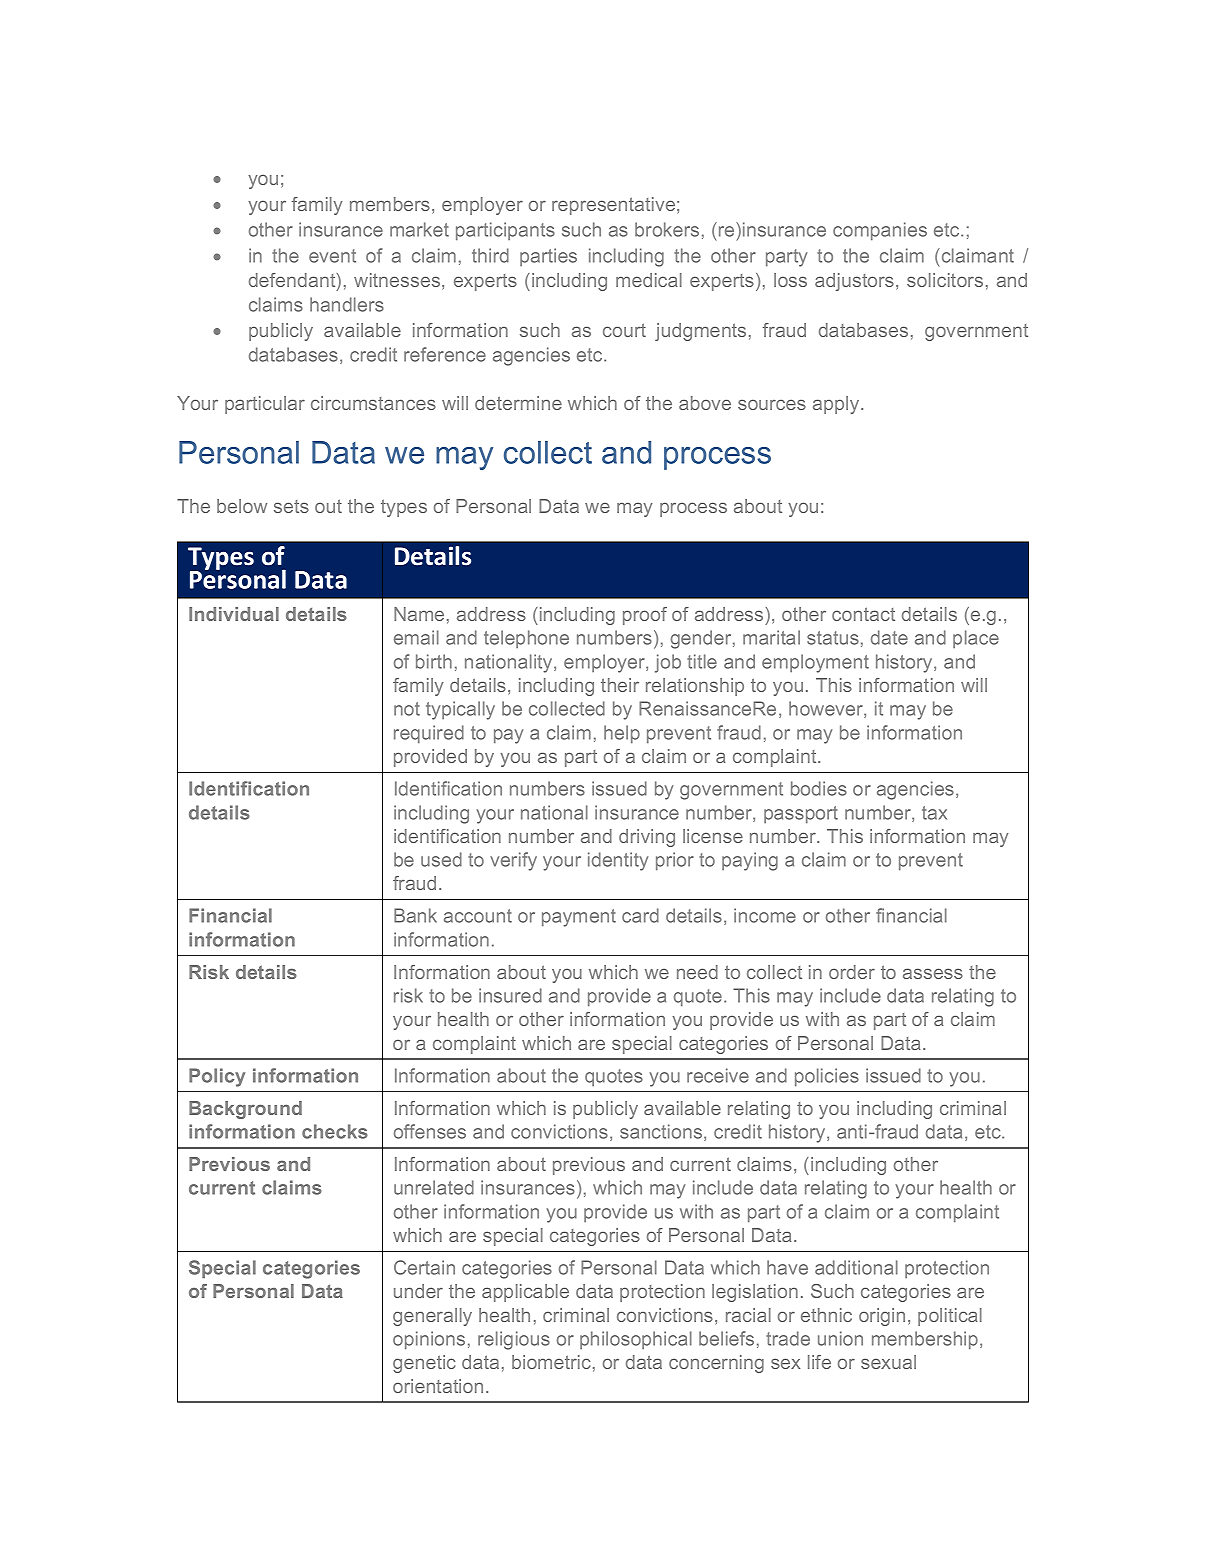 This screenshot has height=1561, width=1206. I want to click on tax, so click(934, 813).
